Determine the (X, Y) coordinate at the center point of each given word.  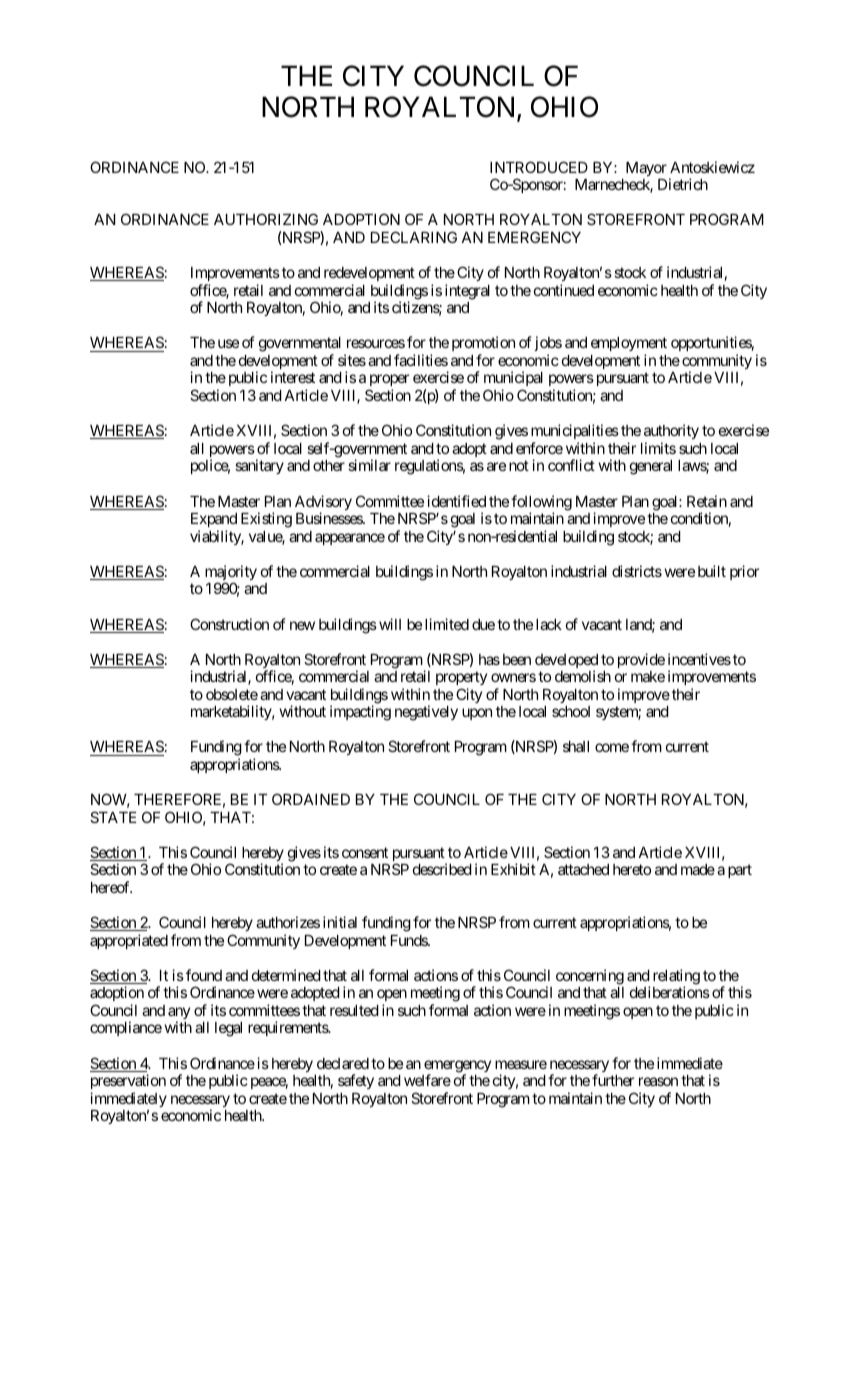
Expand (214, 520)
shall (576, 746)
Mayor (646, 169)
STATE (113, 817)
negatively (426, 713)
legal (228, 1029)
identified (456, 501)
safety (356, 1081)
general (651, 467)
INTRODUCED (539, 167)
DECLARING (414, 237)
